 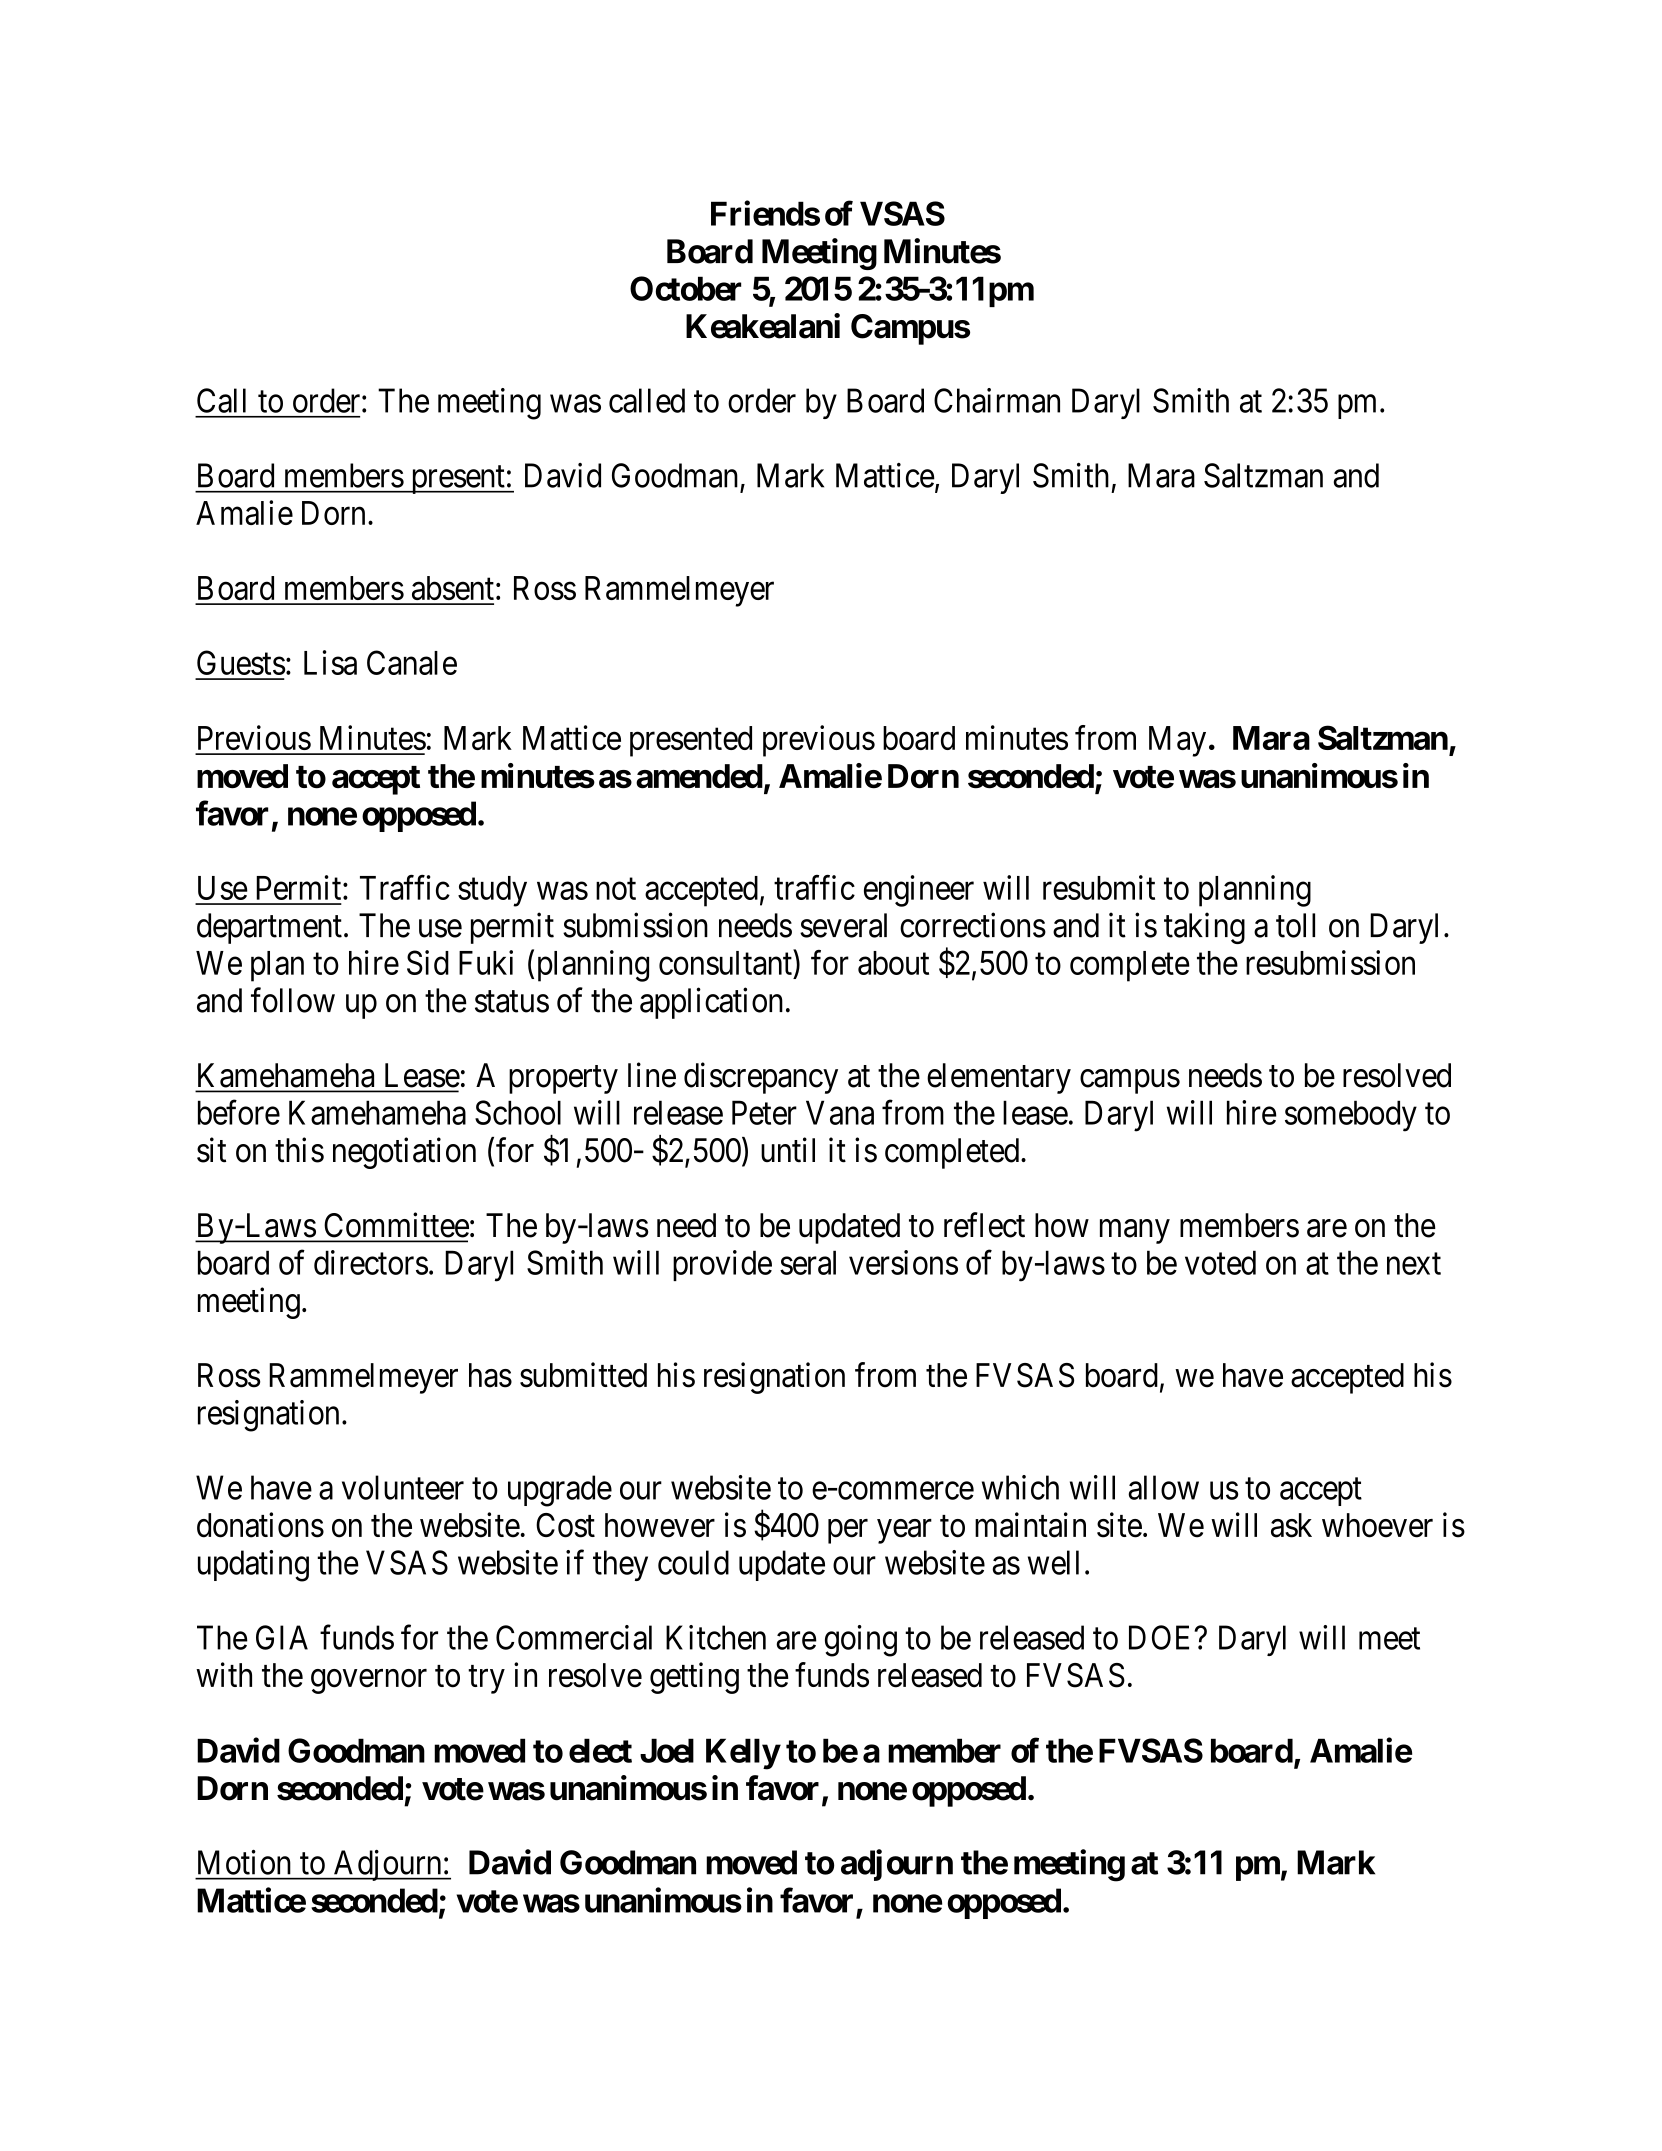 What do you see at coordinates (685, 288) in the screenshot?
I see `October` at bounding box center [685, 288].
